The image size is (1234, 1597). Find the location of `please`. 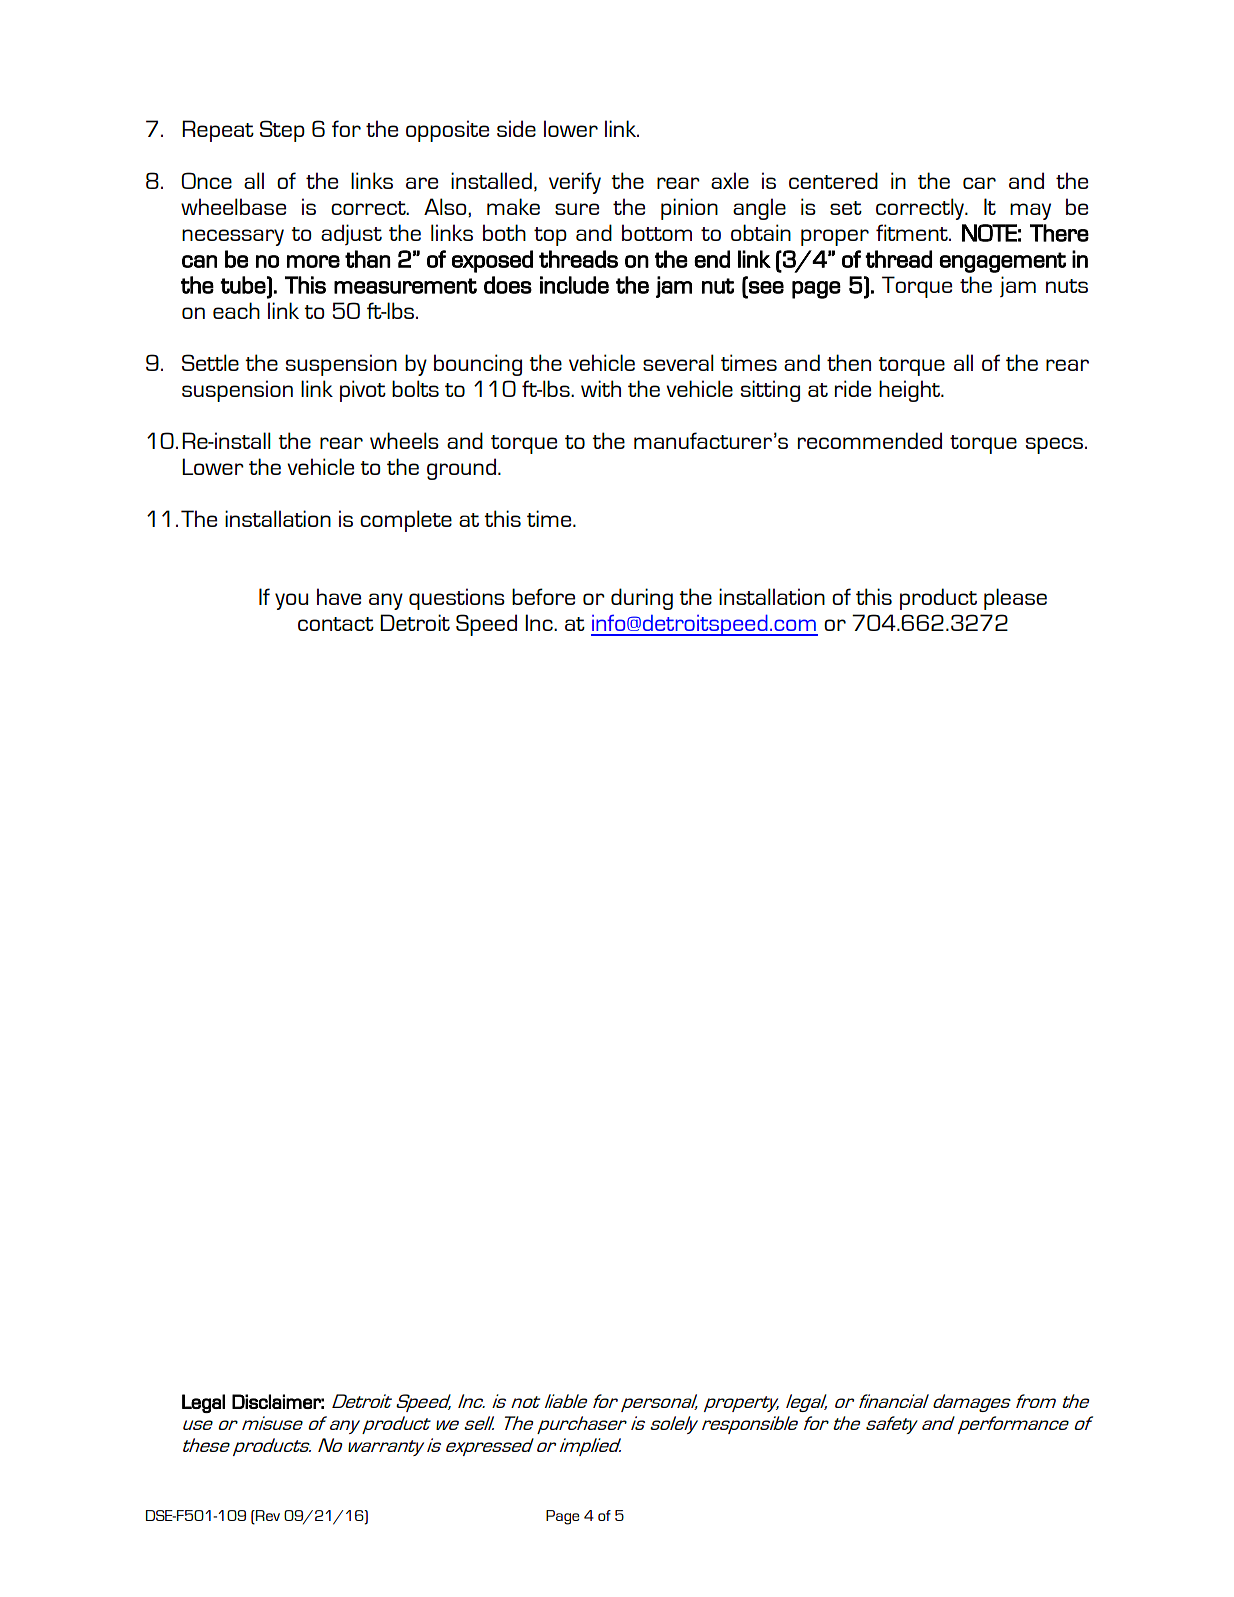

please is located at coordinates (1015, 599).
